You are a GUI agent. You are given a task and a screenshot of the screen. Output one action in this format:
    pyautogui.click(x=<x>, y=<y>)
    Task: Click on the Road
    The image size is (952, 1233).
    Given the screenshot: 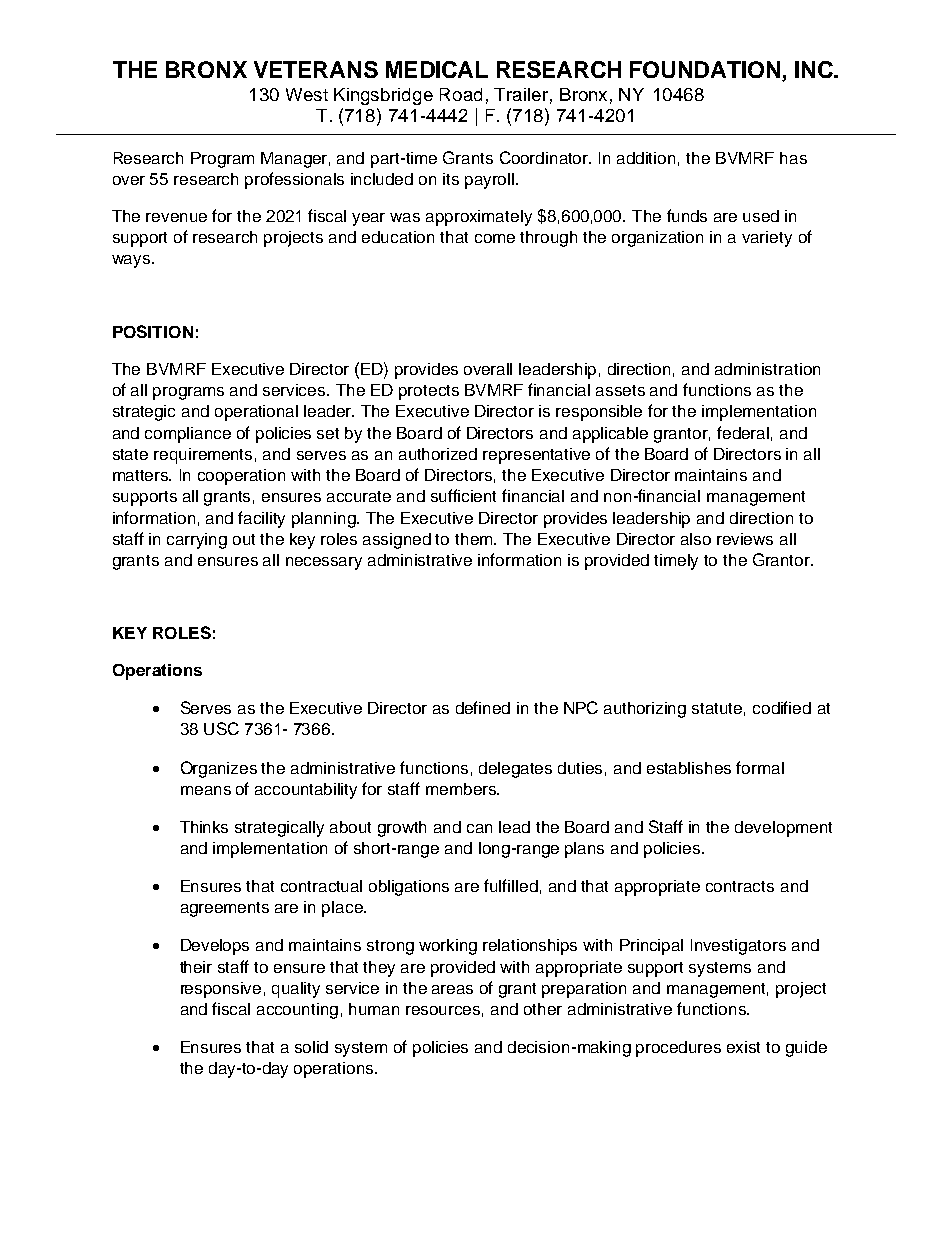 What is the action you would take?
    pyautogui.click(x=461, y=94)
